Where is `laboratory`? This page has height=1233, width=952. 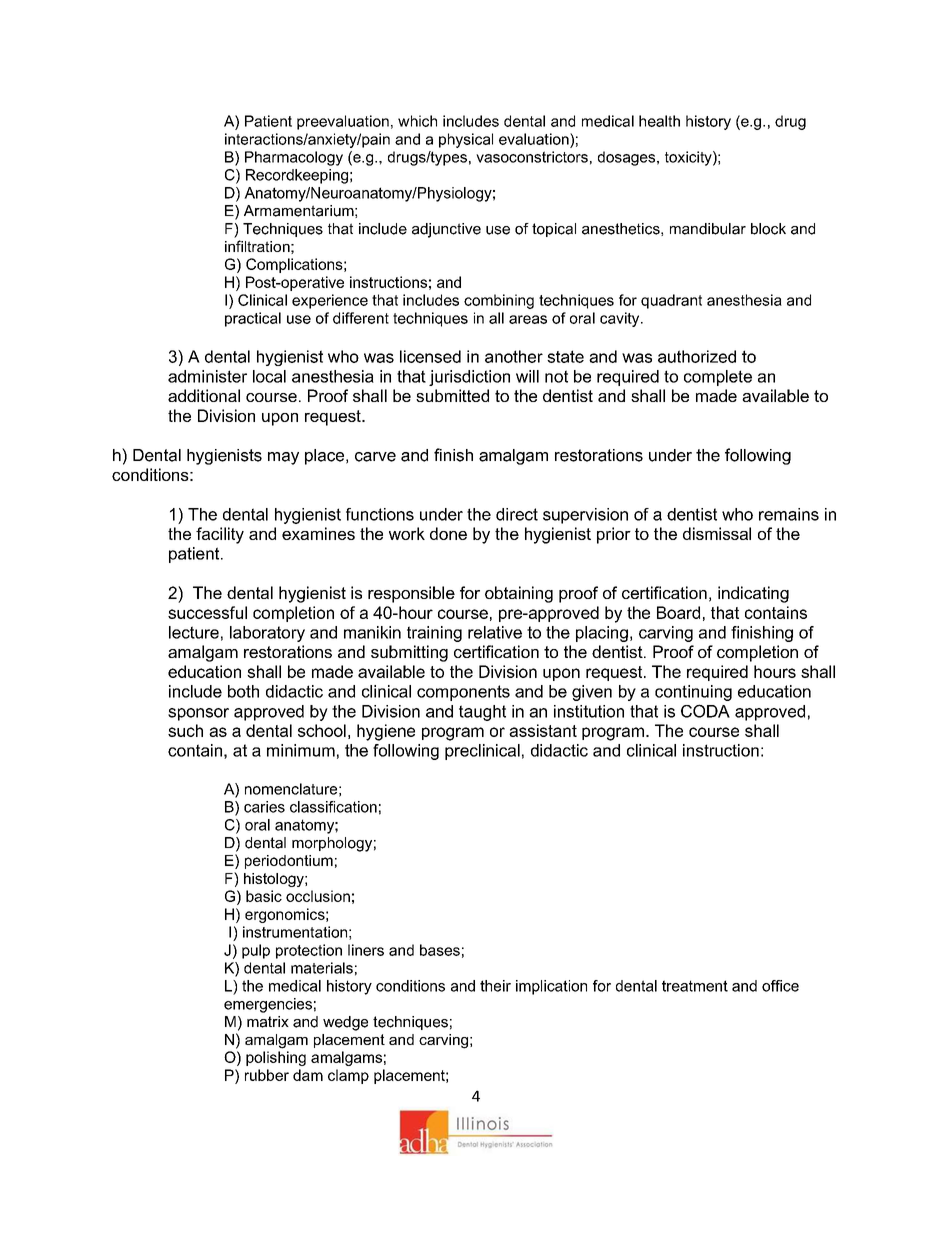 laboratory is located at coordinates (267, 634).
